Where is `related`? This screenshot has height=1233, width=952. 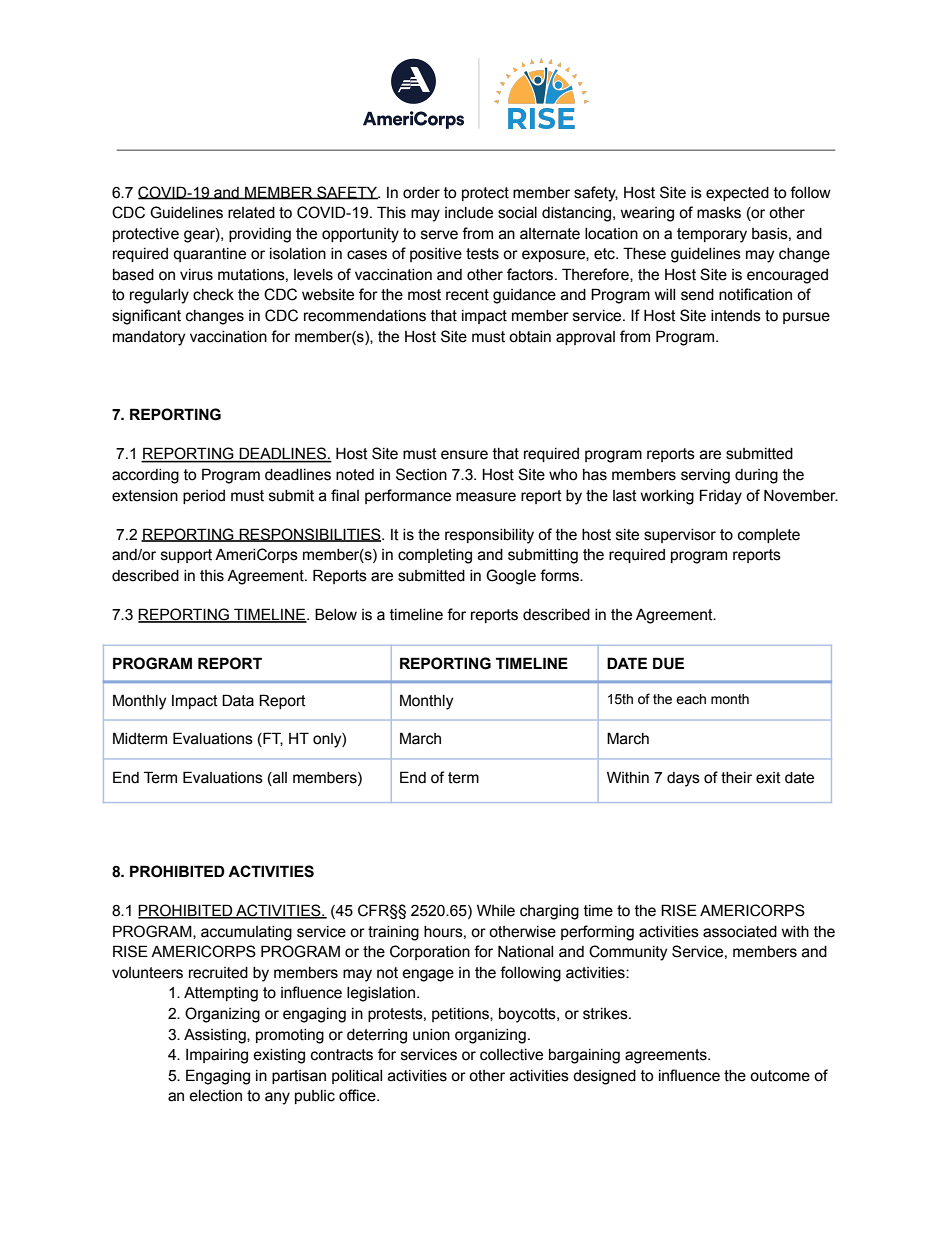
related is located at coordinates (251, 213).
